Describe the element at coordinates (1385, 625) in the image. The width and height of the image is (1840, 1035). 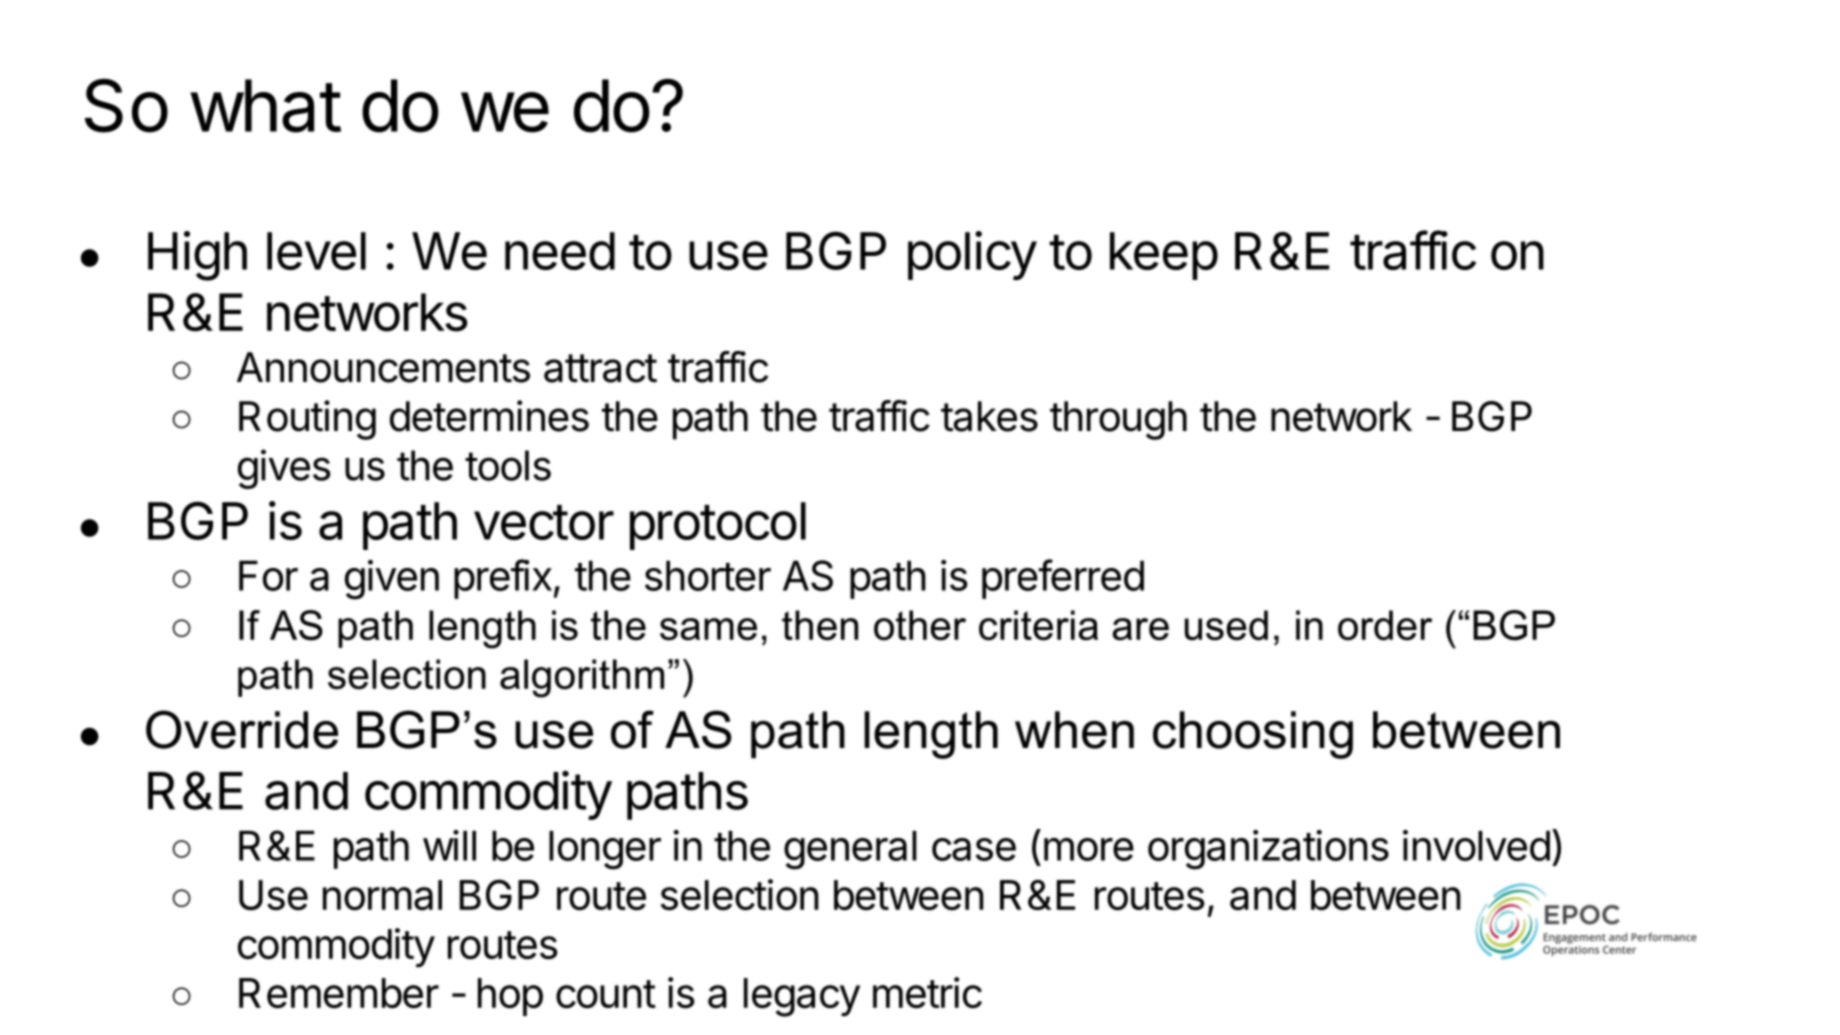
I see `order` at that location.
